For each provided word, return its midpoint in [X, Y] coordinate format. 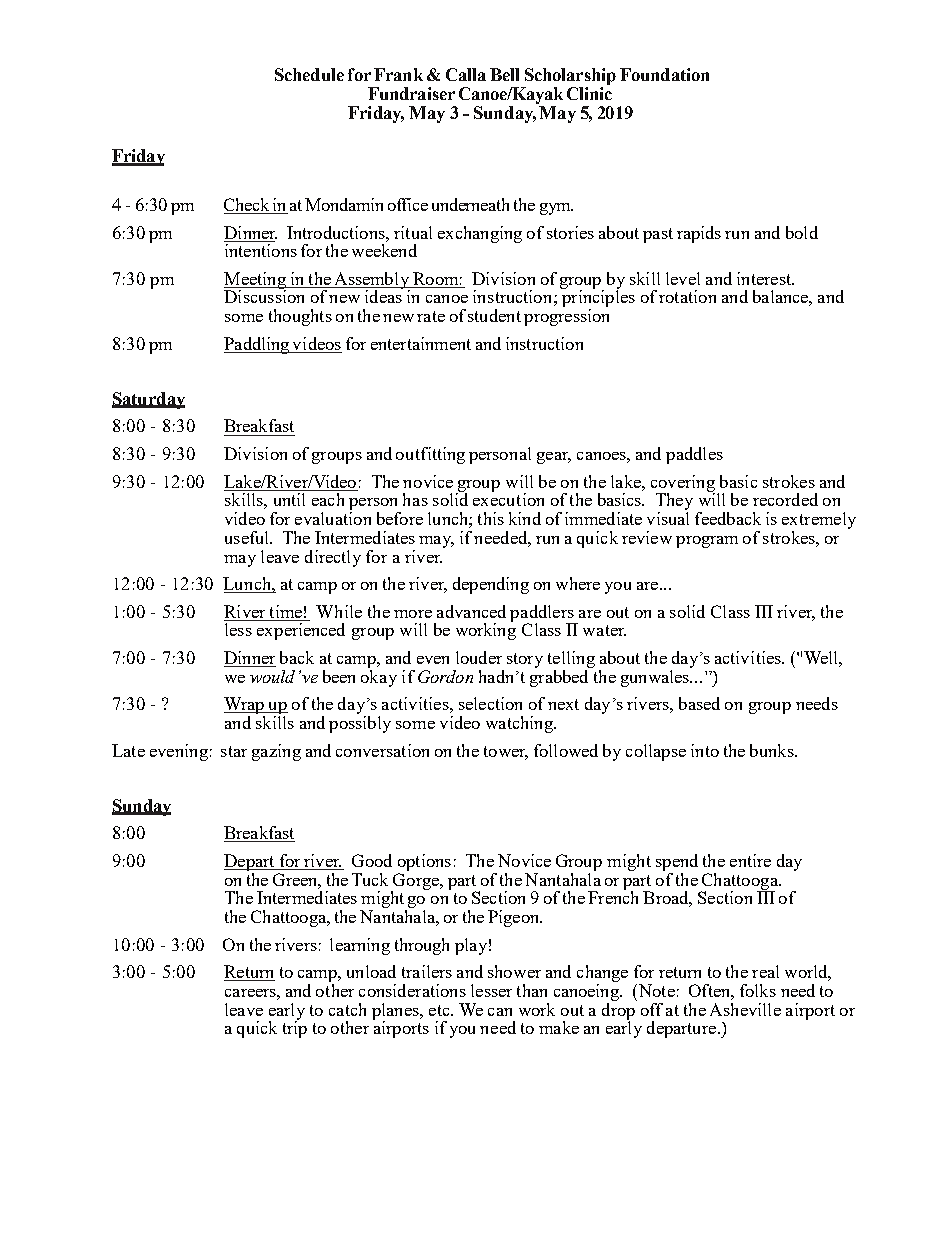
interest [765, 278]
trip [295, 1028]
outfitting [430, 455]
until [289, 499]
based [699, 703]
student [494, 315]
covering [683, 484]
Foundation [664, 74]
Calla [466, 74]
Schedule [309, 74]
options [424, 862]
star [234, 751]
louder [479, 657]
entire [750, 860]
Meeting [256, 281]
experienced [301, 631]
